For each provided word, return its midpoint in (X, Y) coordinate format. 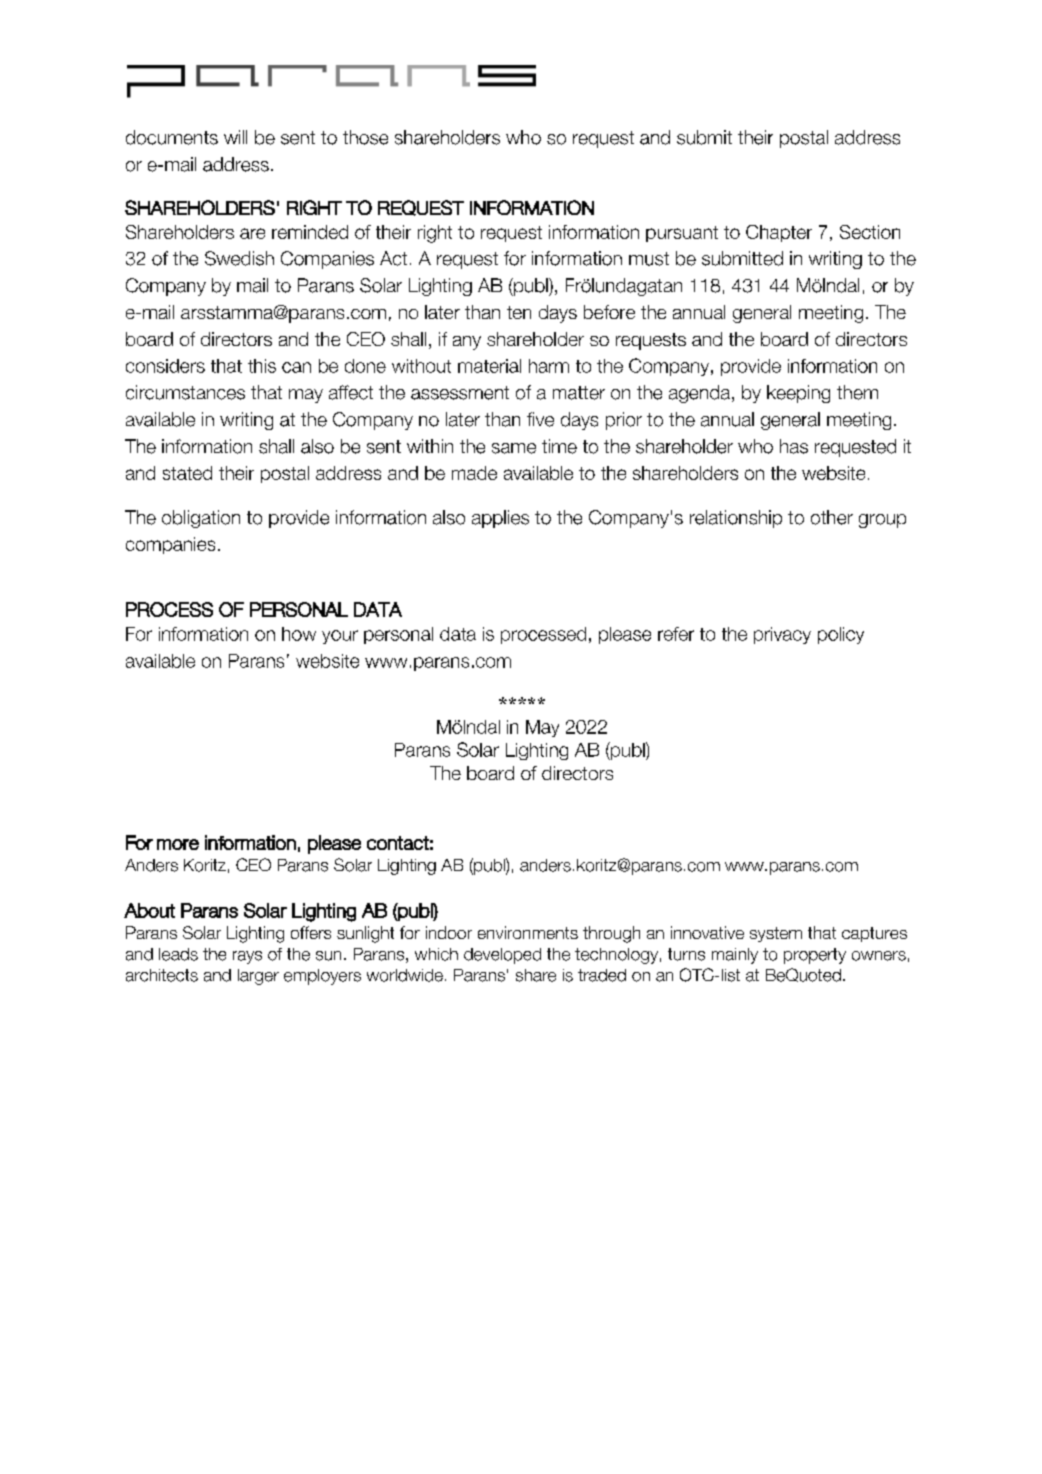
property (815, 956)
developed (502, 956)
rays (247, 957)
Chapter (779, 233)
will (235, 137)
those (365, 137)
